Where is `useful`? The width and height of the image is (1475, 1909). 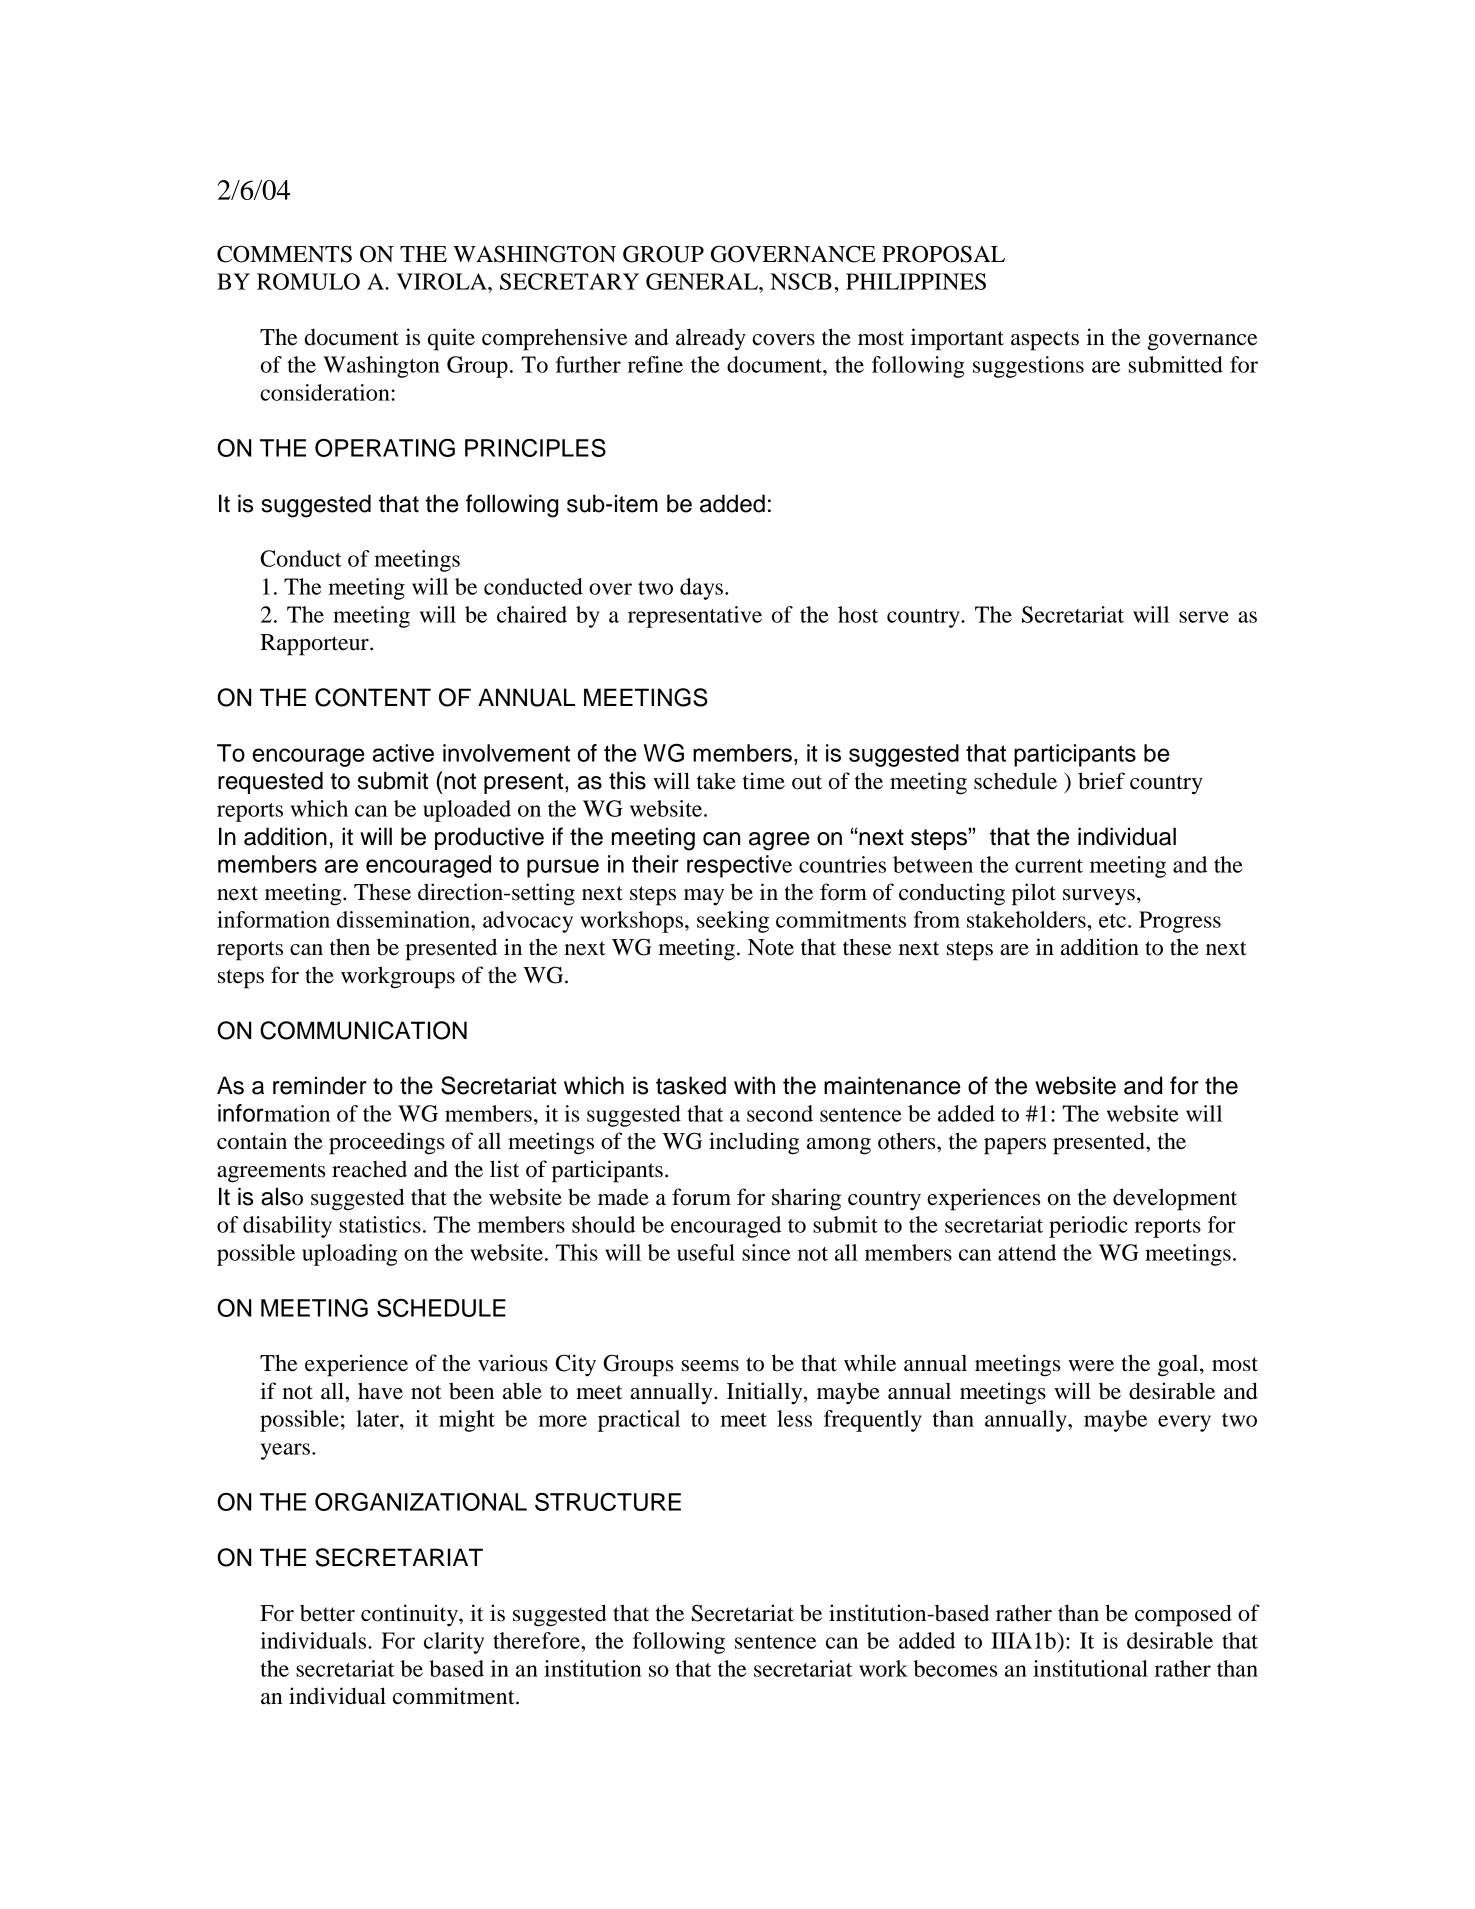
useful is located at coordinates (706, 1252).
